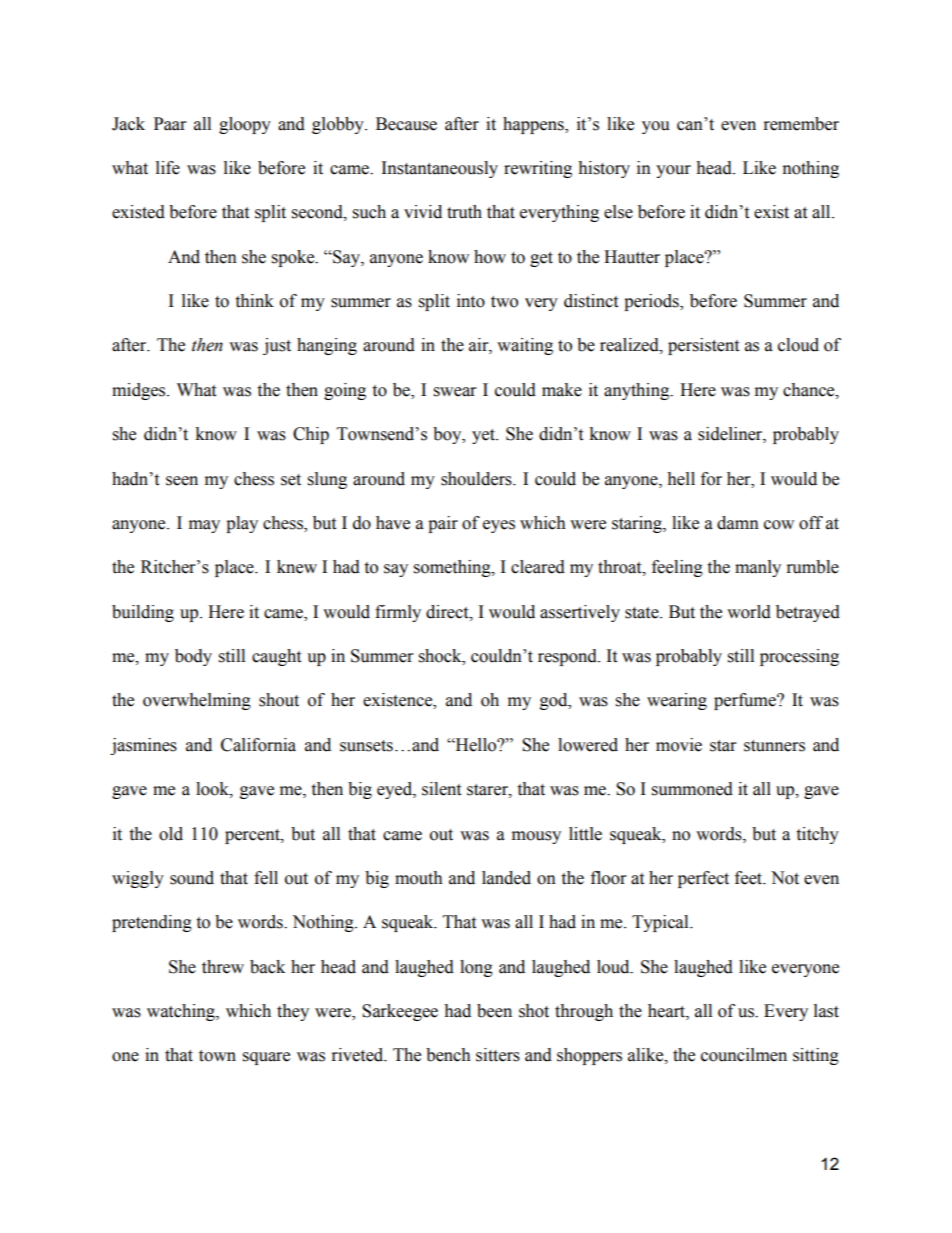 The height and width of the screenshot is (1233, 952). What do you see at coordinates (168, 168) in the screenshot?
I see `life` at bounding box center [168, 168].
